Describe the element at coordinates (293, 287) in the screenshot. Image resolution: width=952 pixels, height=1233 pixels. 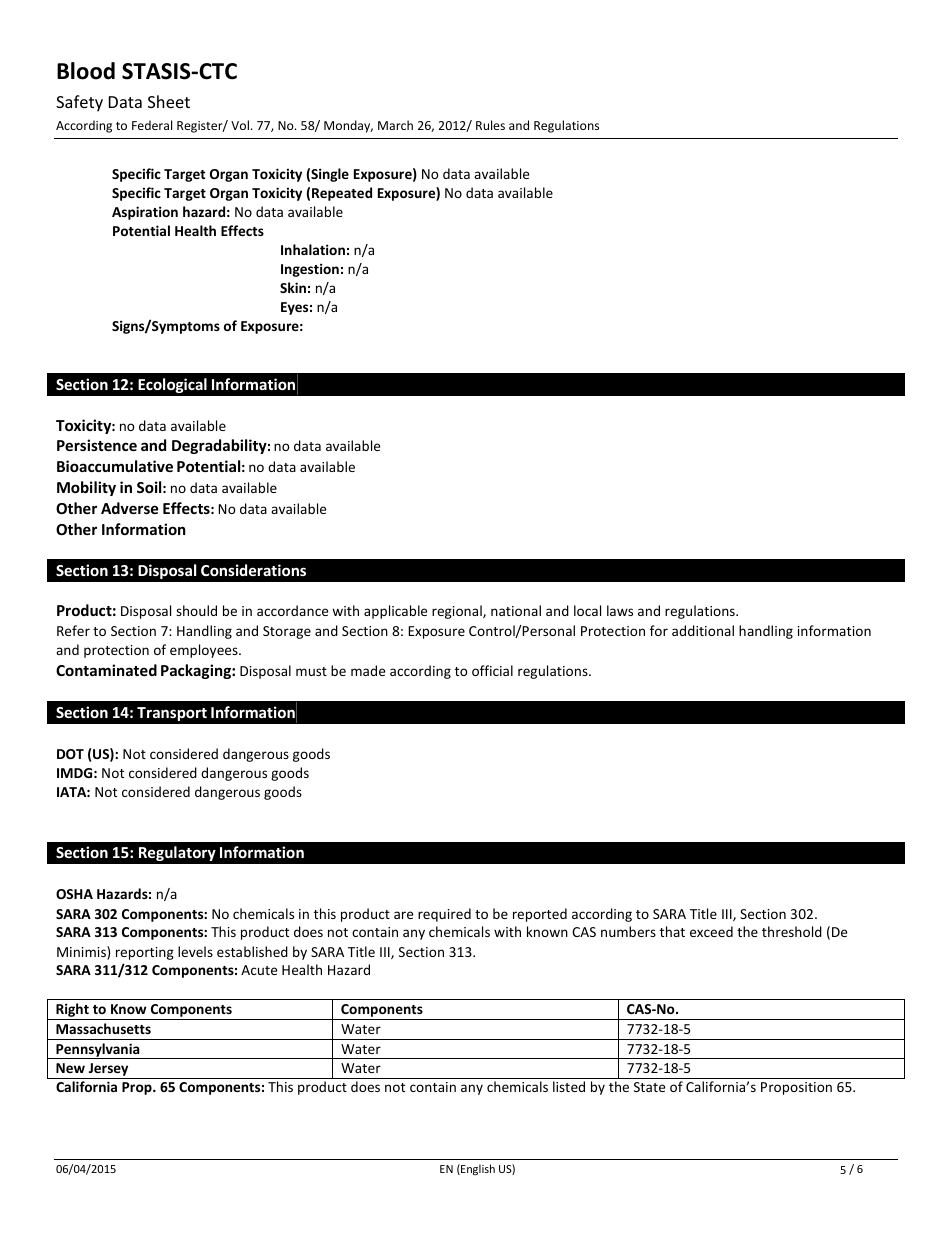
I see `Skin` at that location.
